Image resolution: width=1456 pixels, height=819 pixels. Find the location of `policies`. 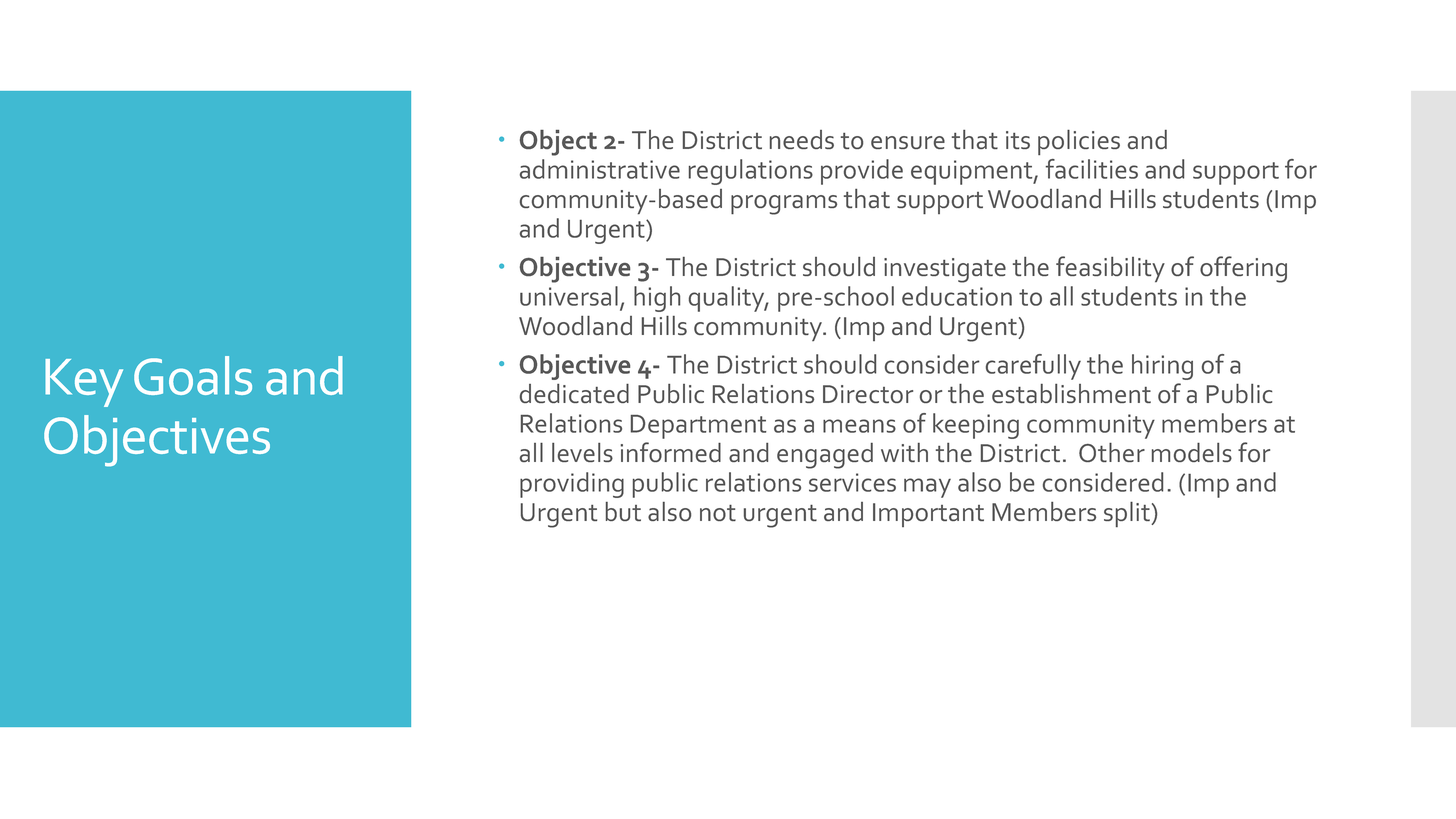

policies is located at coordinates (1079, 142).
